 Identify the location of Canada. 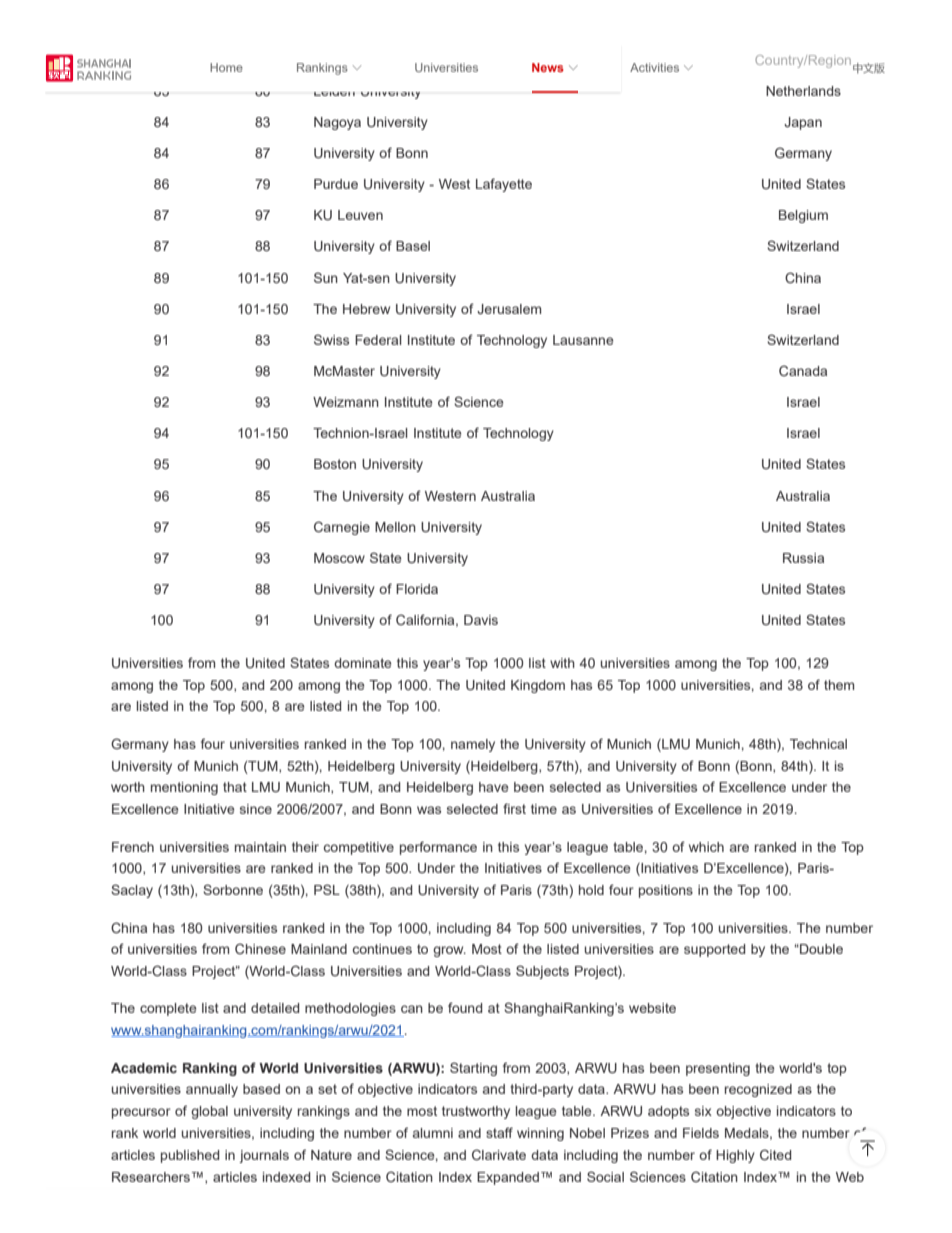
(803, 370).
